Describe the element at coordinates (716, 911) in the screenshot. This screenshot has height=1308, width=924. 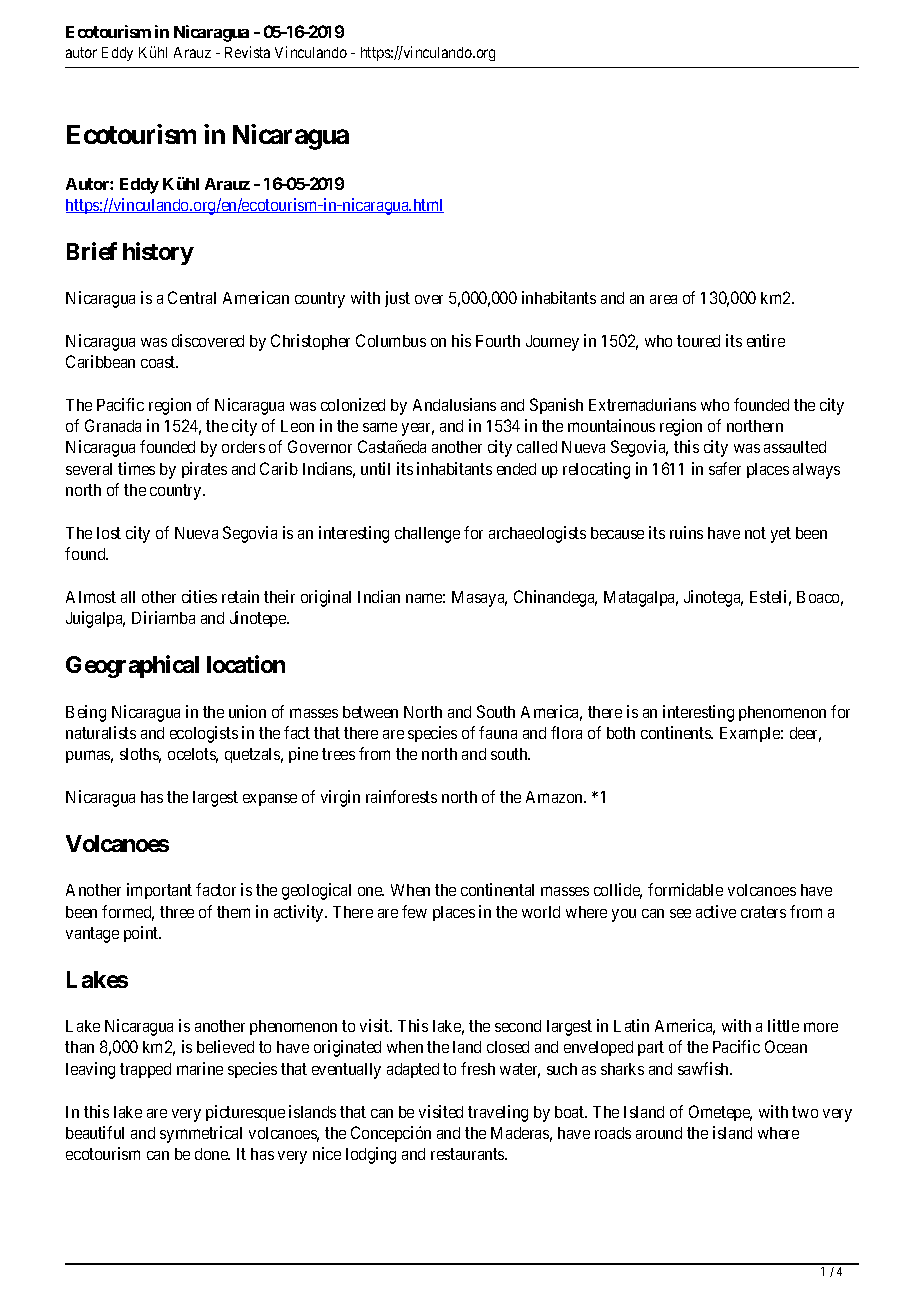
I see `active` at that location.
